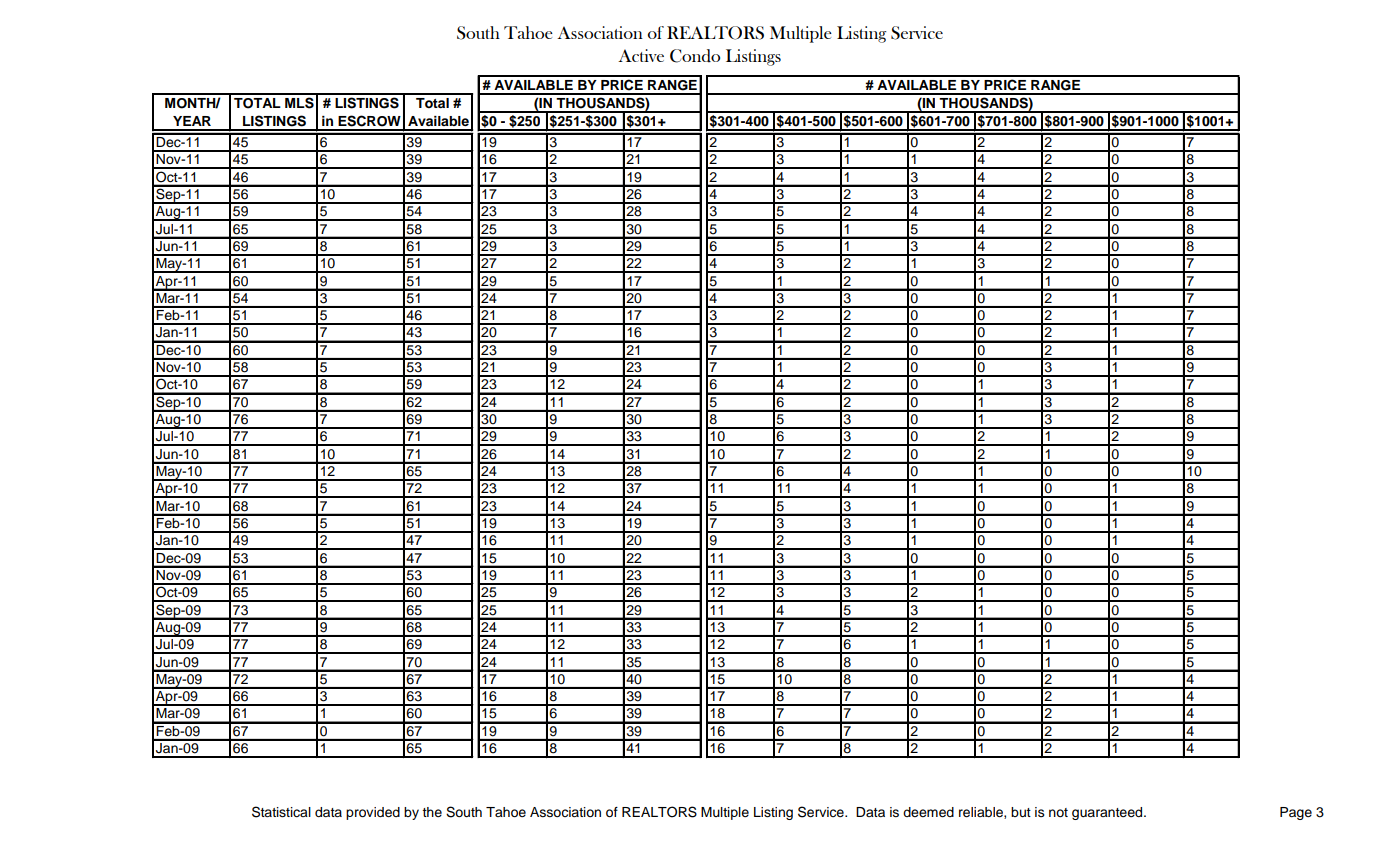 The image size is (1400, 849). I want to click on Condo, so click(695, 56).
